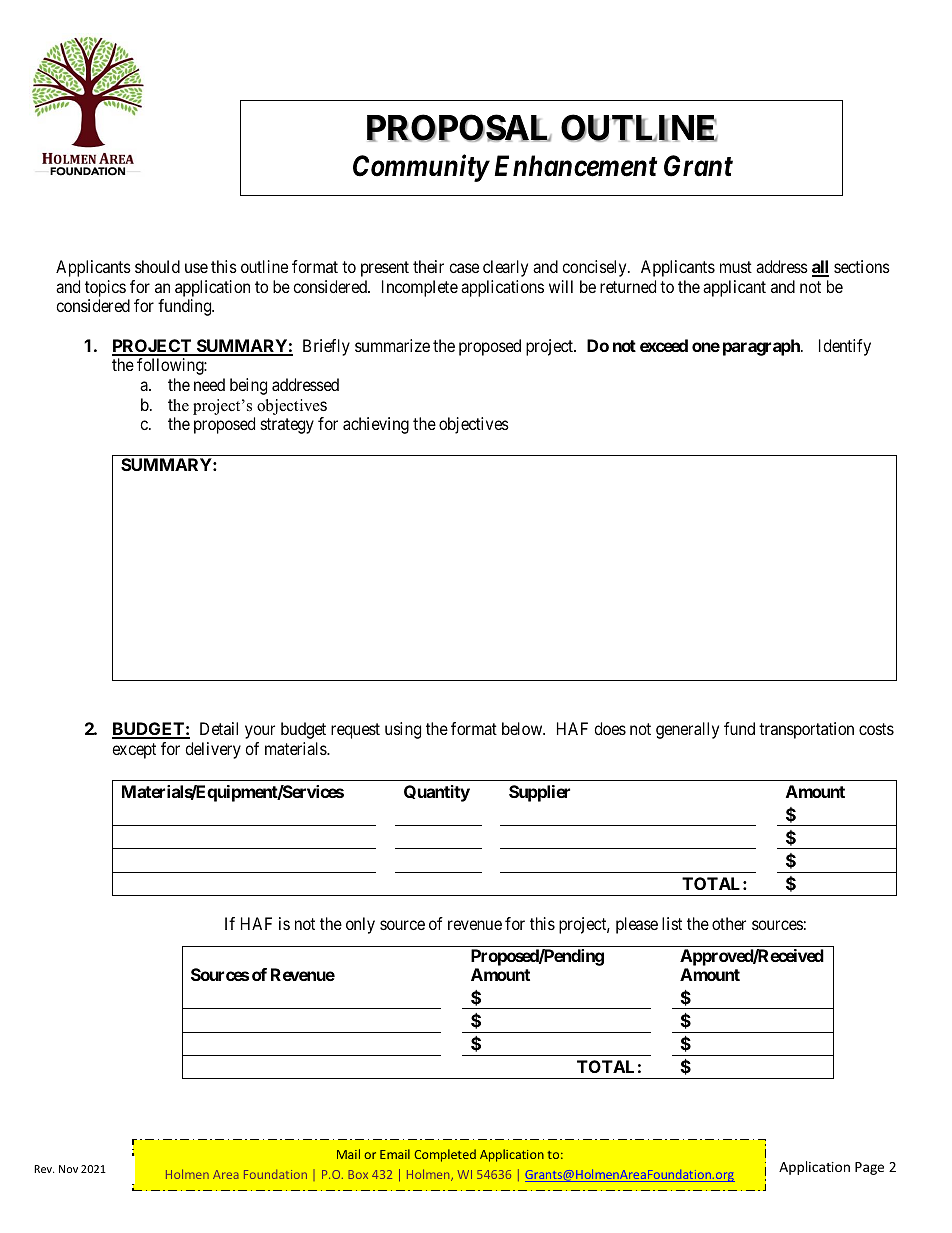  I want to click on transportation, so click(806, 730).
